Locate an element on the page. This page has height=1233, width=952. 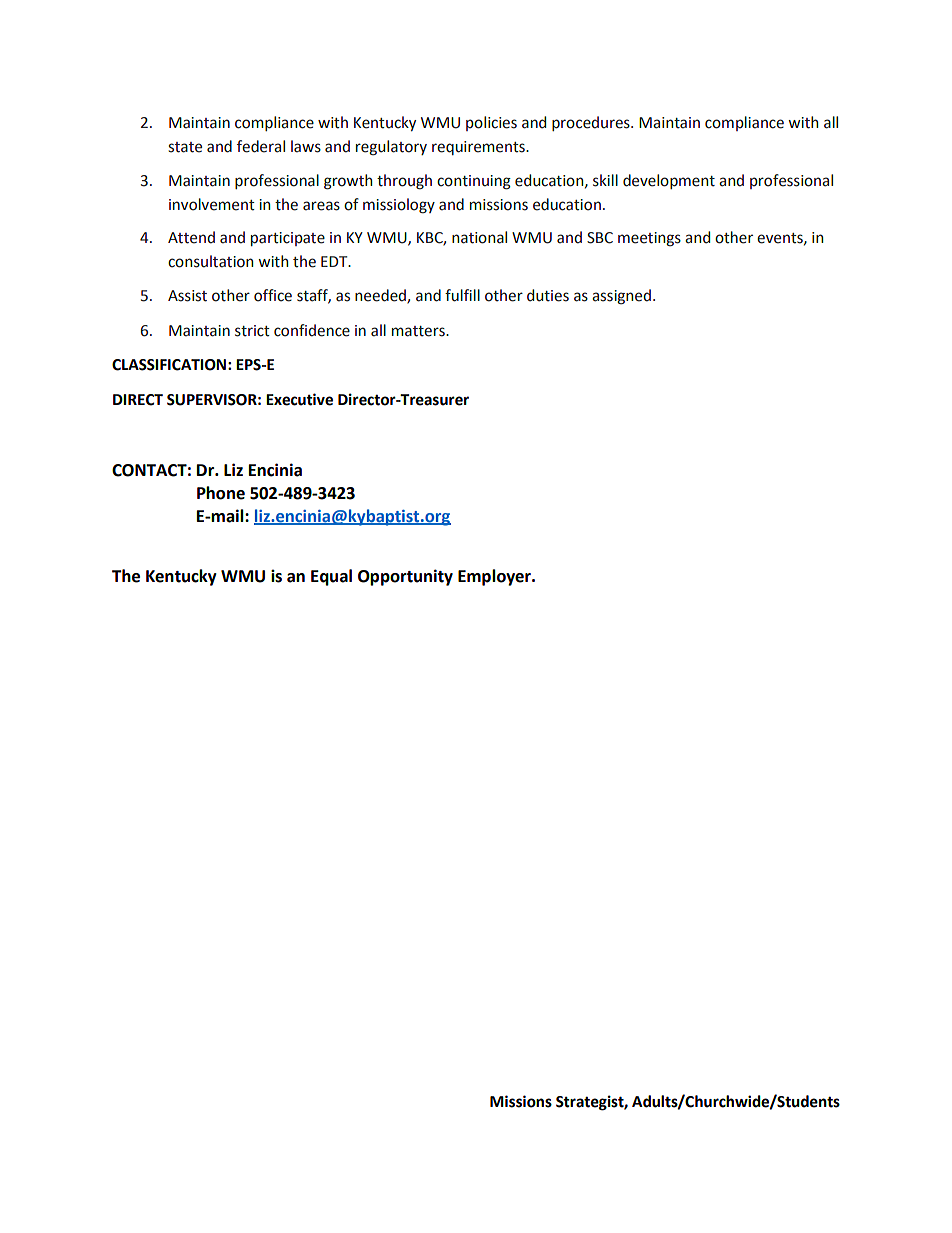
SBC is located at coordinates (600, 238).
